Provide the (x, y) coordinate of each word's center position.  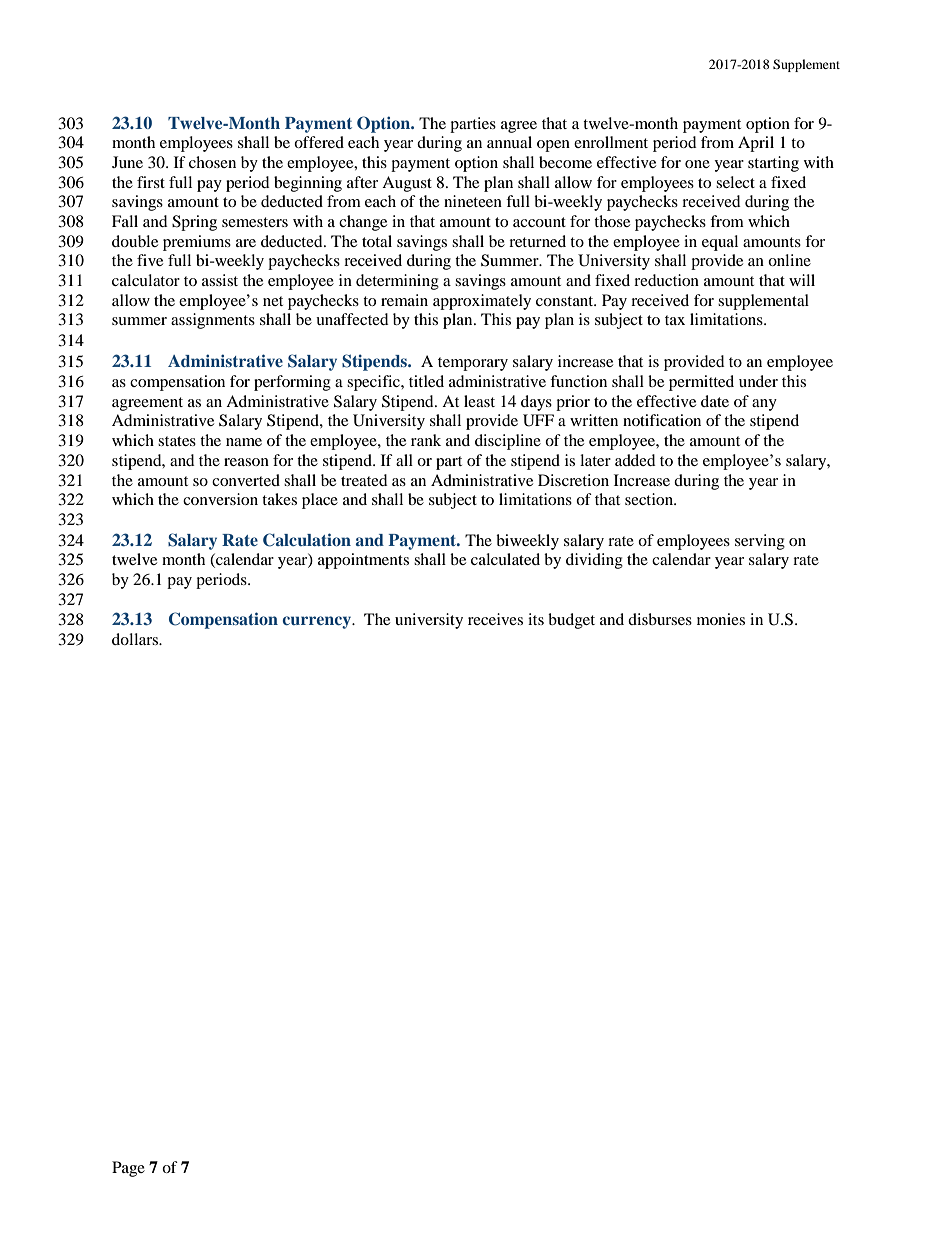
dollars (136, 639)
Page (128, 1169)
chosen (212, 162)
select (735, 182)
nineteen (473, 201)
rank (426, 440)
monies (721, 619)
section (650, 499)
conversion (220, 499)
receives (495, 619)
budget (571, 621)
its (536, 619)
